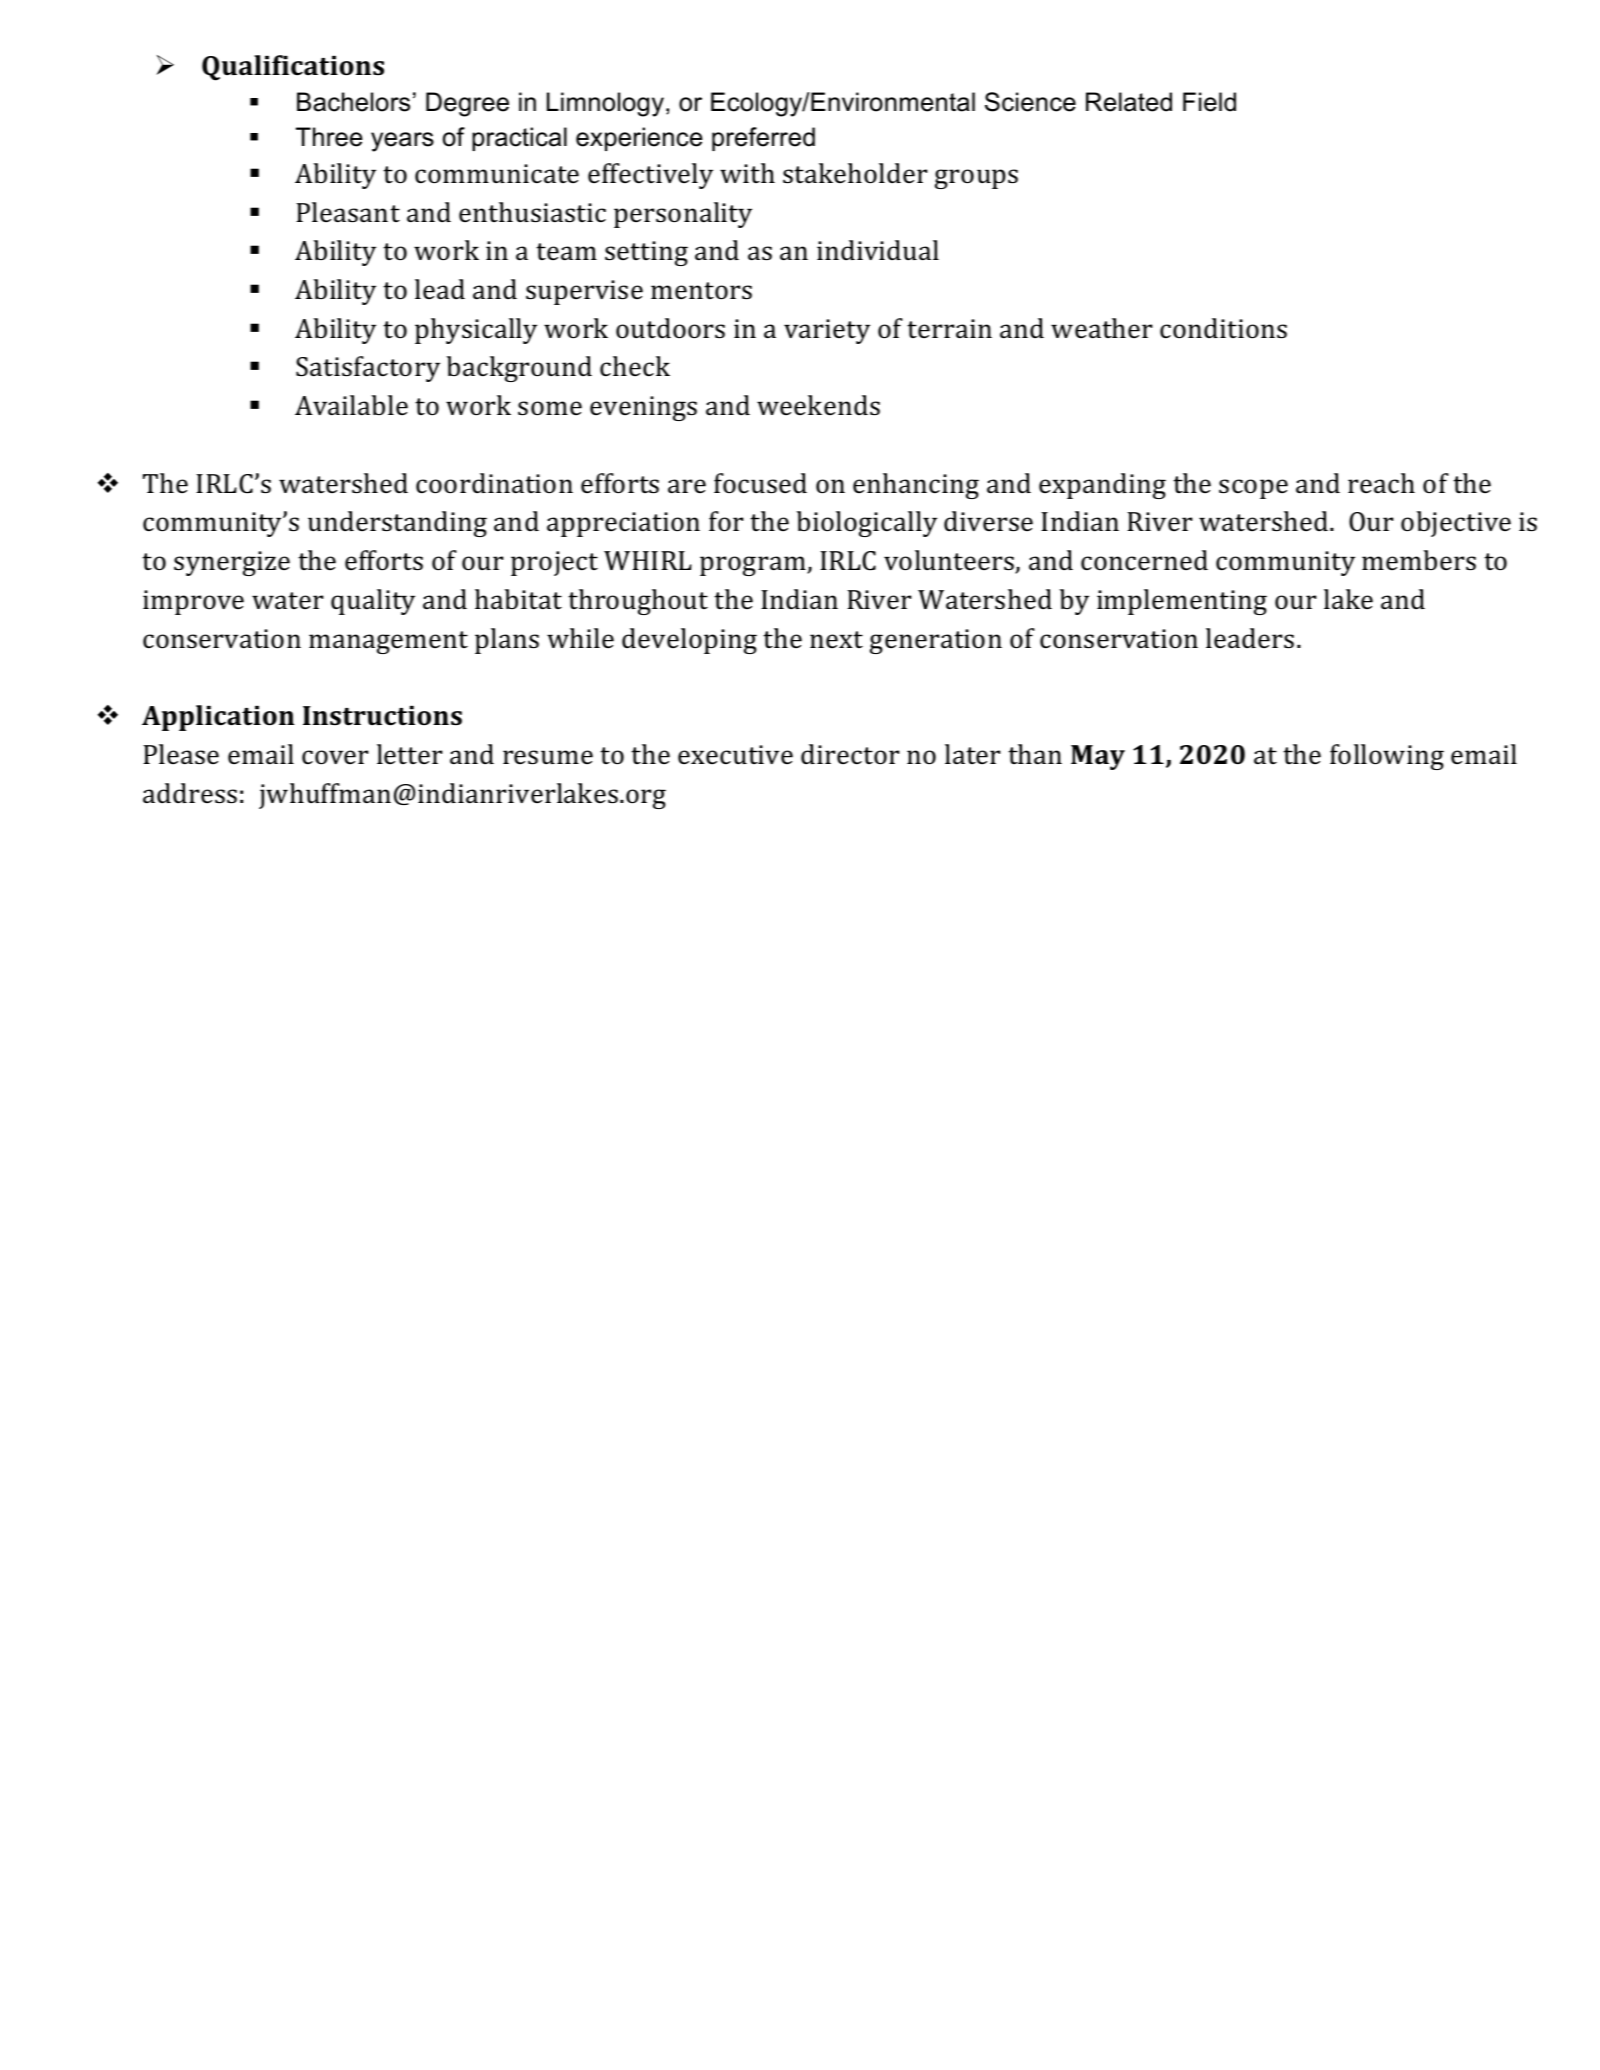 The width and height of the page is (1600, 2070). What do you see at coordinates (850, 754) in the page?
I see `director` at bounding box center [850, 754].
